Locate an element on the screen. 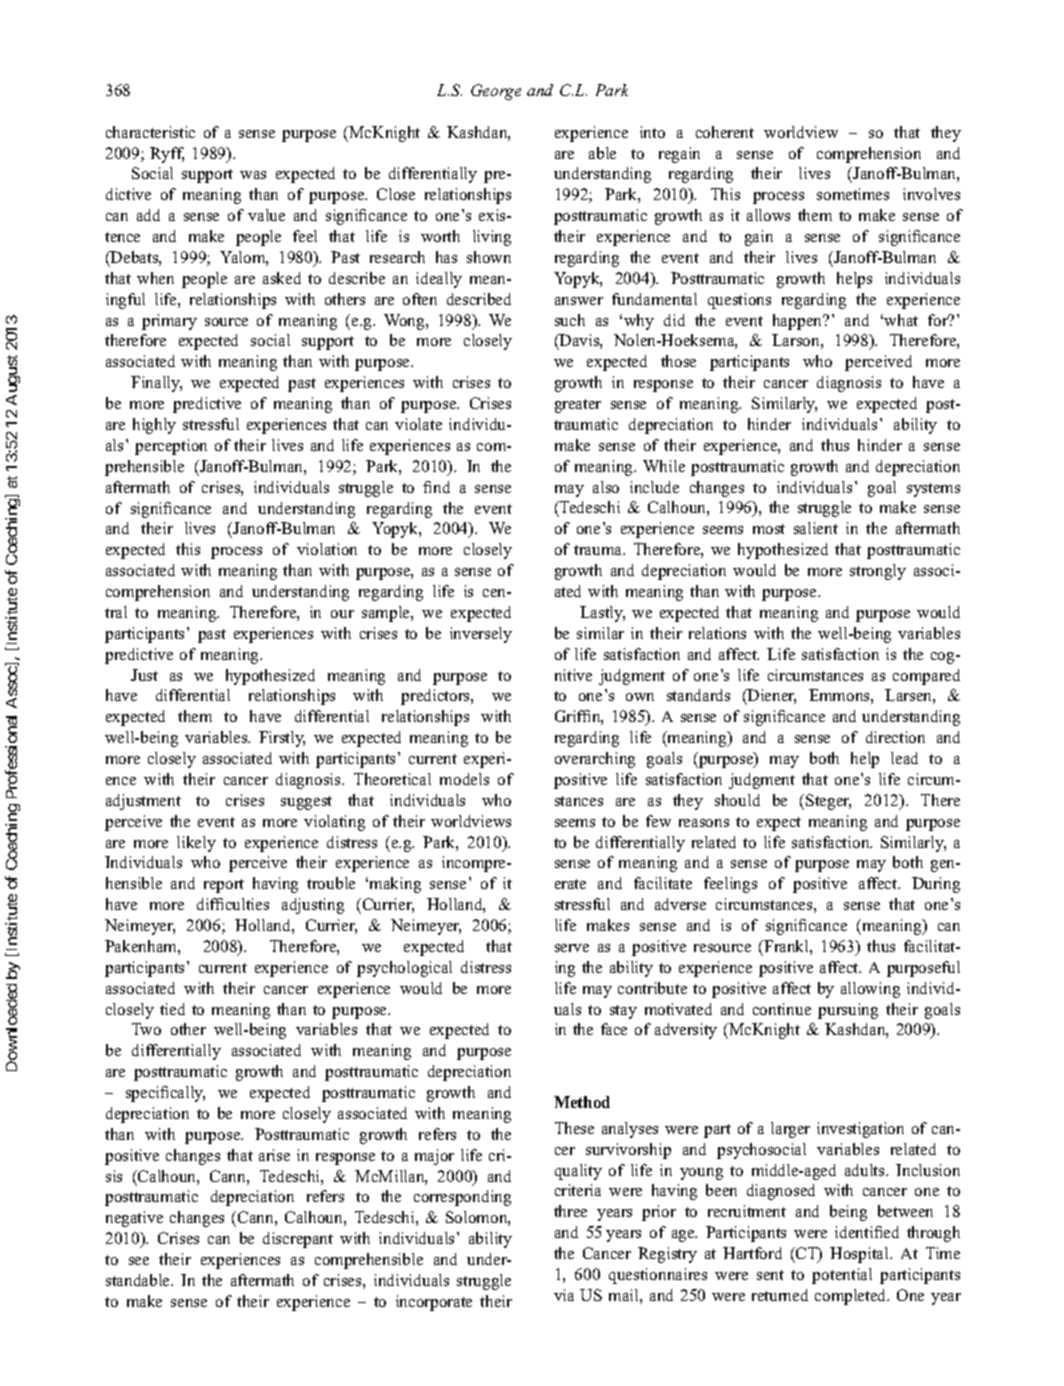  potential is located at coordinates (842, 1276).
